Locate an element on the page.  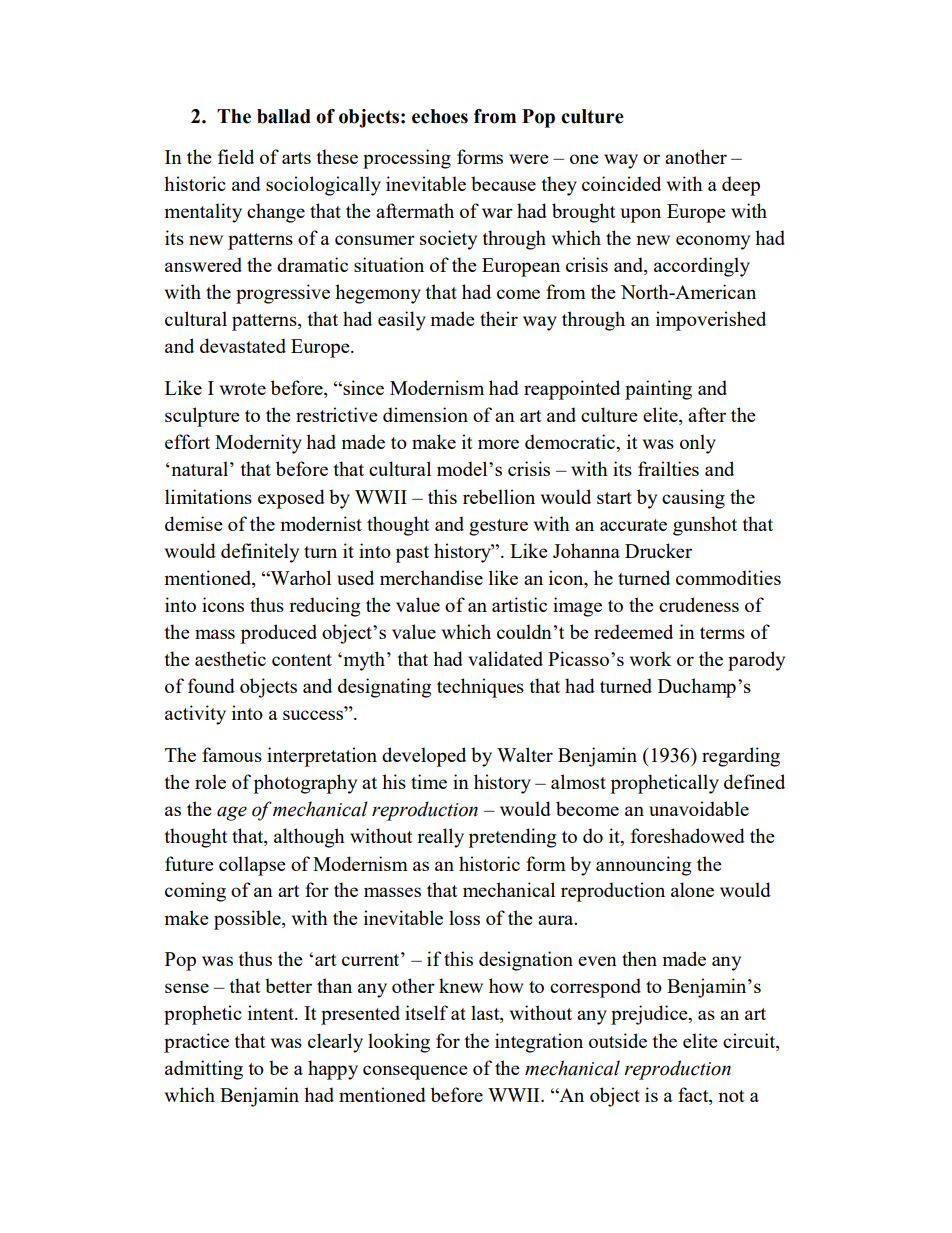
itself is located at coordinates (426, 1012).
